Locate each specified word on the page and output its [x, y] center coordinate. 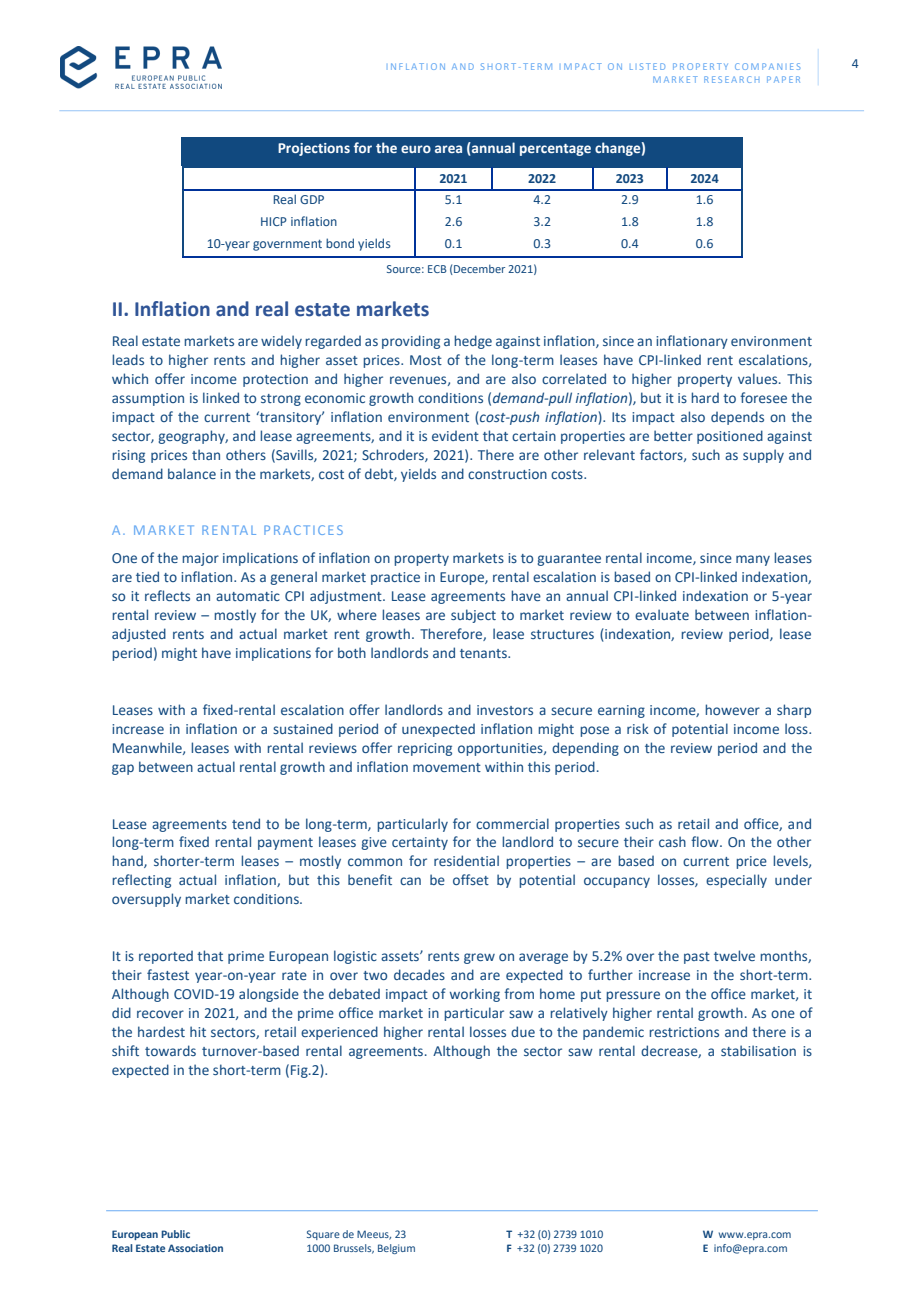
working [475, 995]
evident [455, 436]
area [448, 149]
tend [246, 823]
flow [706, 841]
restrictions [684, 1032]
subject [473, 616]
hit [198, 1031]
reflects [167, 595]
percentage [555, 150]
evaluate [662, 614]
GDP [312, 199]
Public [175, 1234]
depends [737, 418]
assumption [148, 399]
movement [447, 767]
